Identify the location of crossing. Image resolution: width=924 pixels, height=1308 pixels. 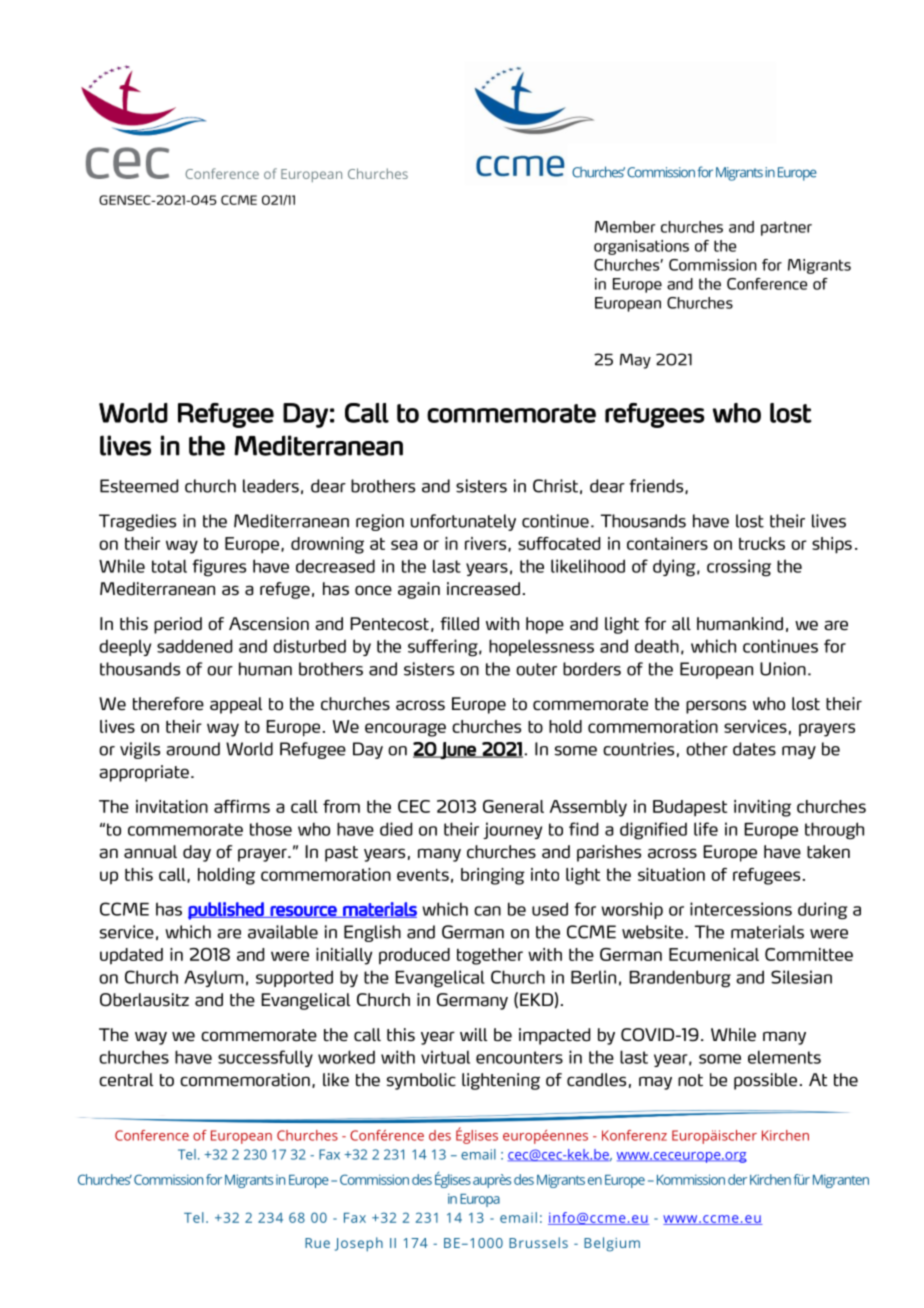
(739, 568).
